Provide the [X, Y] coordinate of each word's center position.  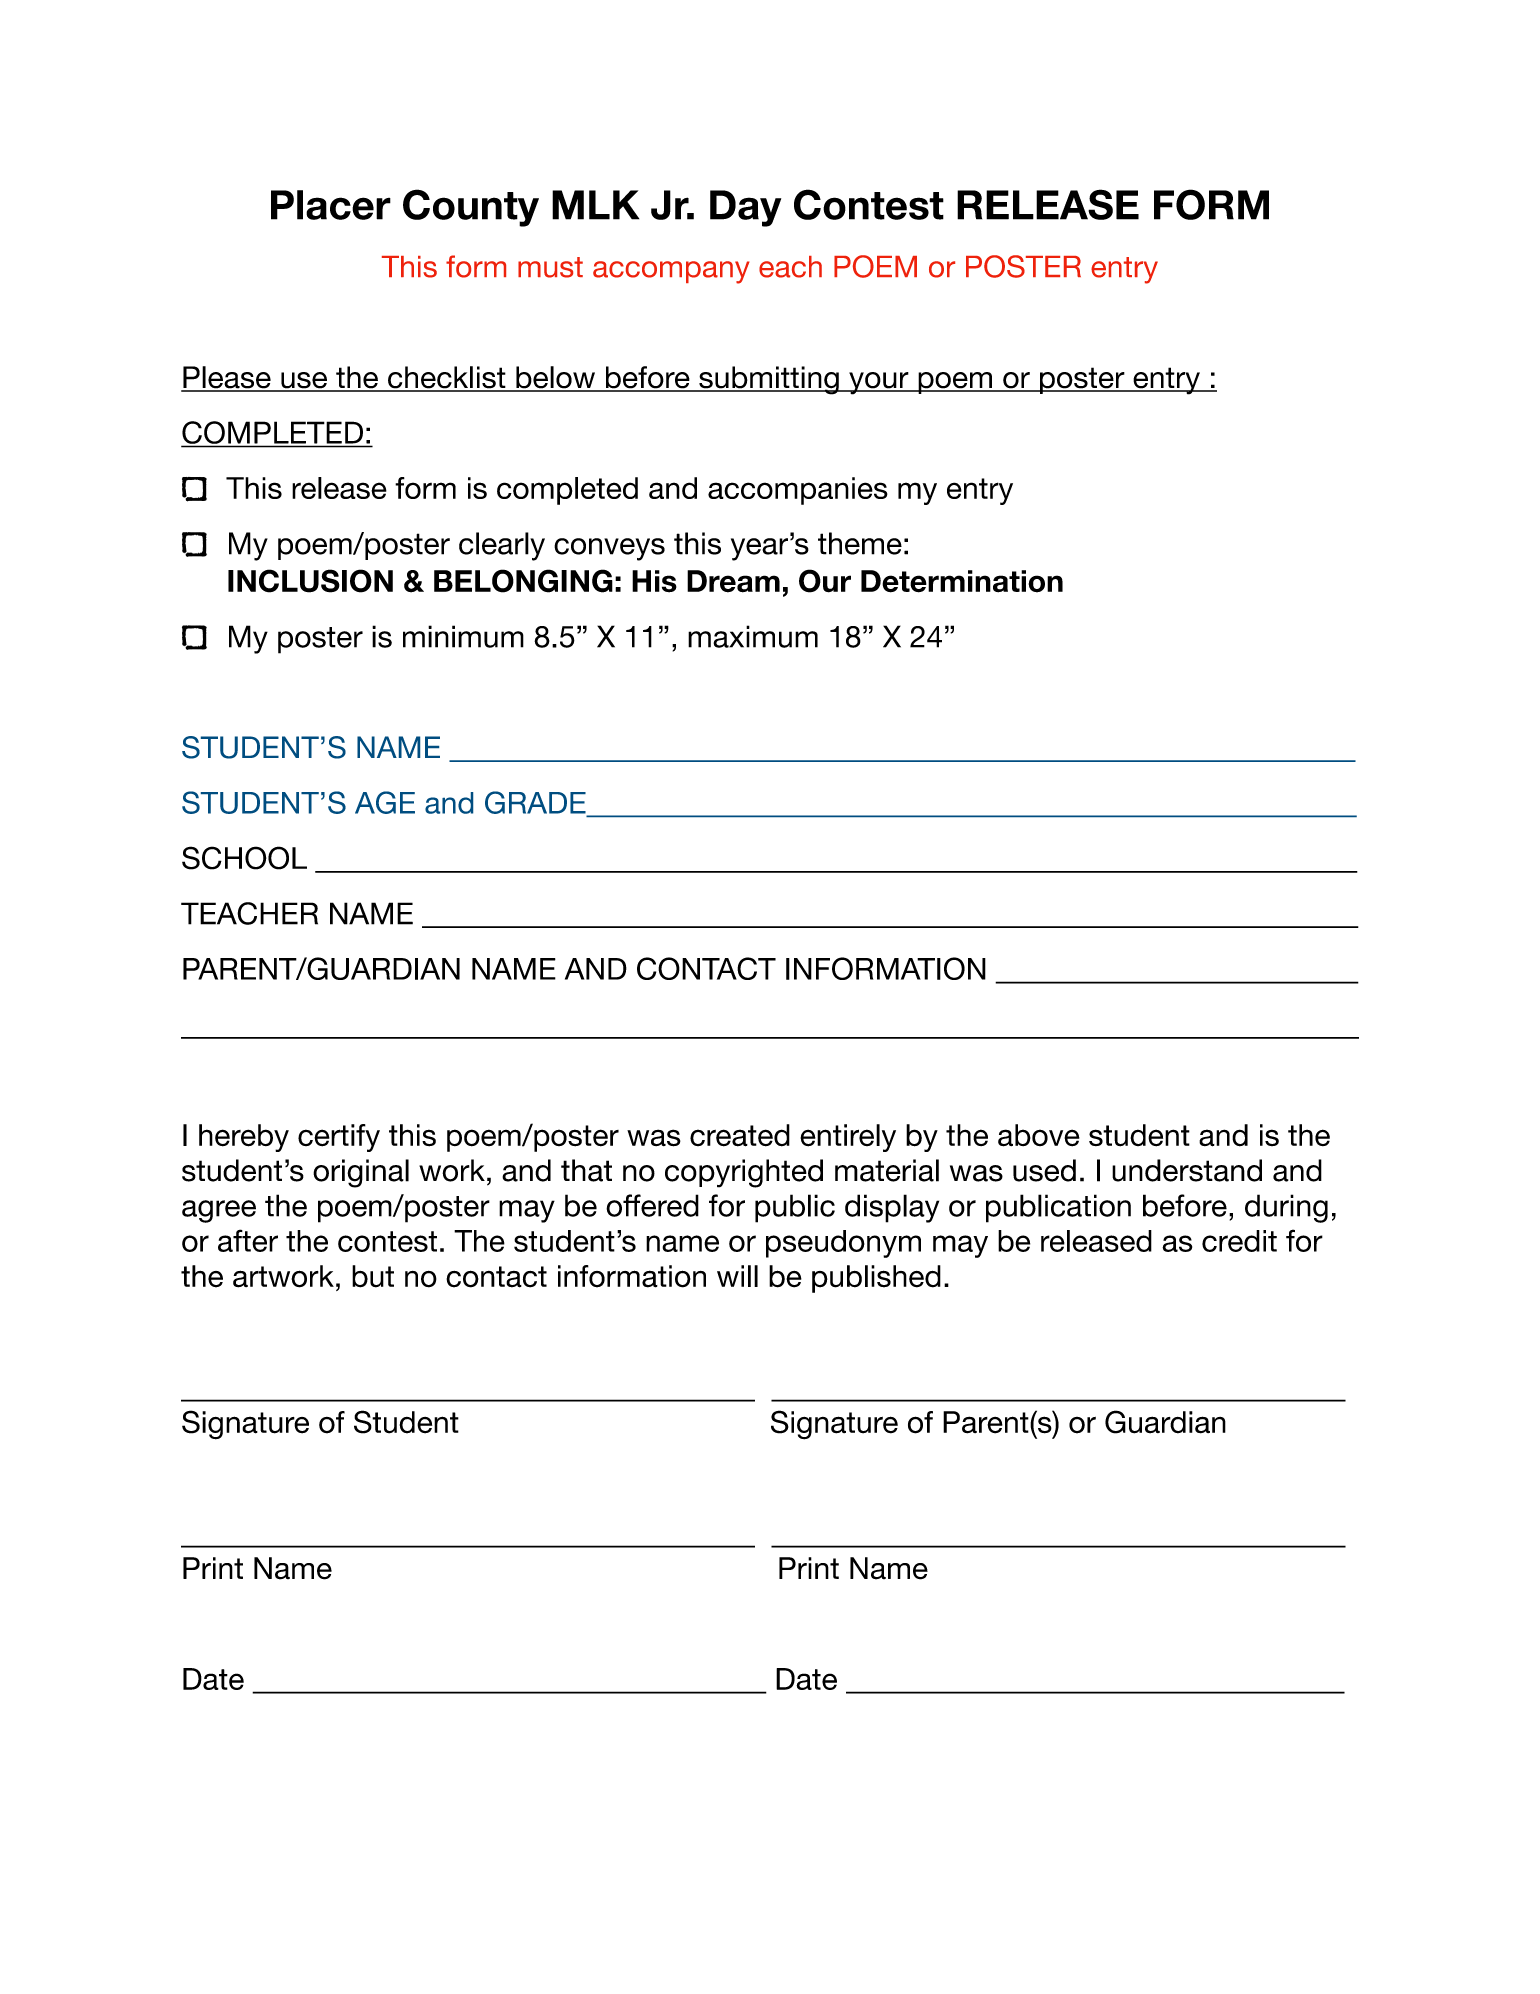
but [373, 1276]
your [879, 383]
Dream [733, 581]
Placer [331, 205]
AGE [385, 802]
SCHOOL [244, 858]
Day [745, 208]
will [737, 1276]
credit [1239, 1241]
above [1039, 1135]
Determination [962, 581]
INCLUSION [310, 581]
